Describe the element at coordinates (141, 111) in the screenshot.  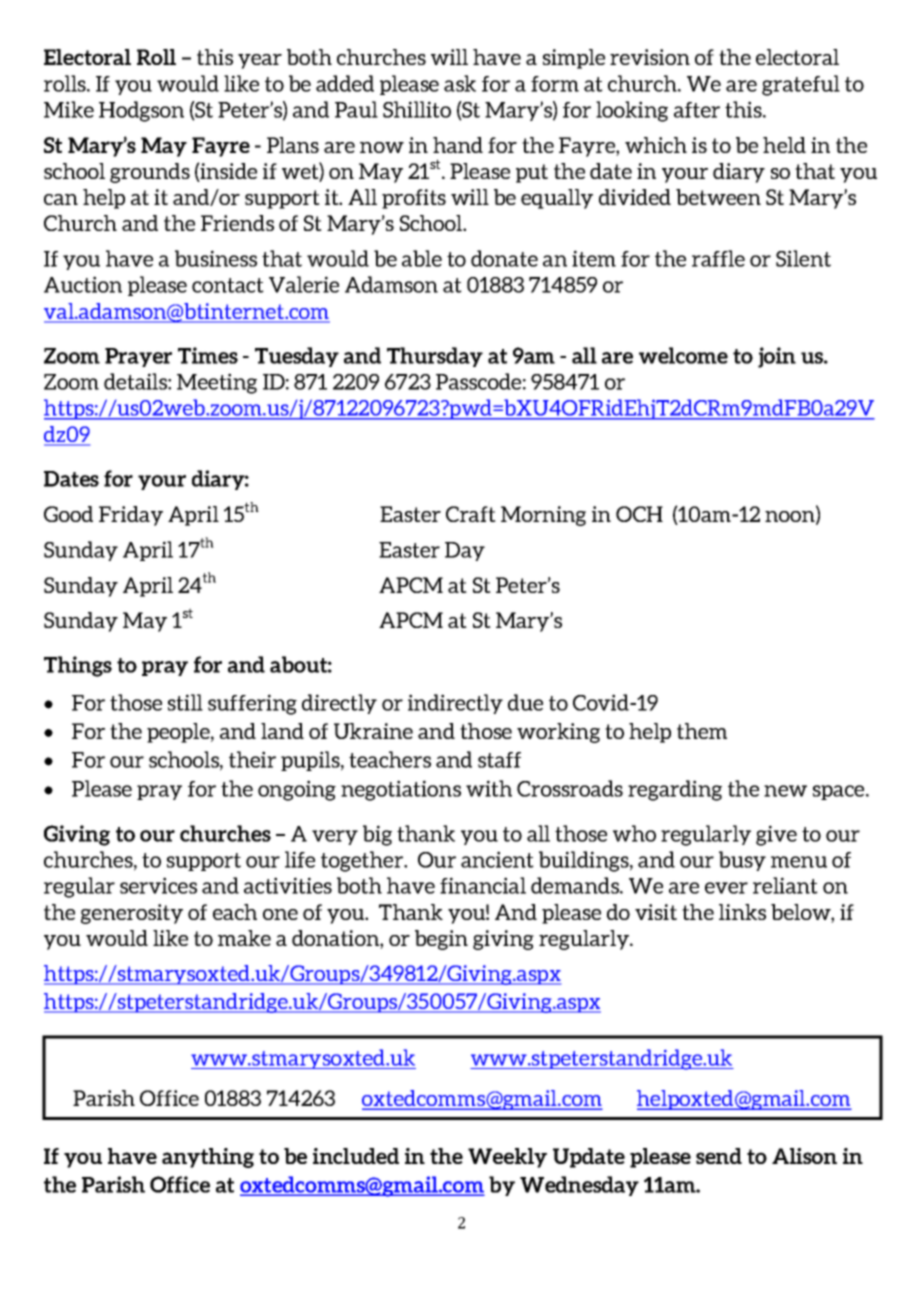
I see `Hodgson` at that location.
